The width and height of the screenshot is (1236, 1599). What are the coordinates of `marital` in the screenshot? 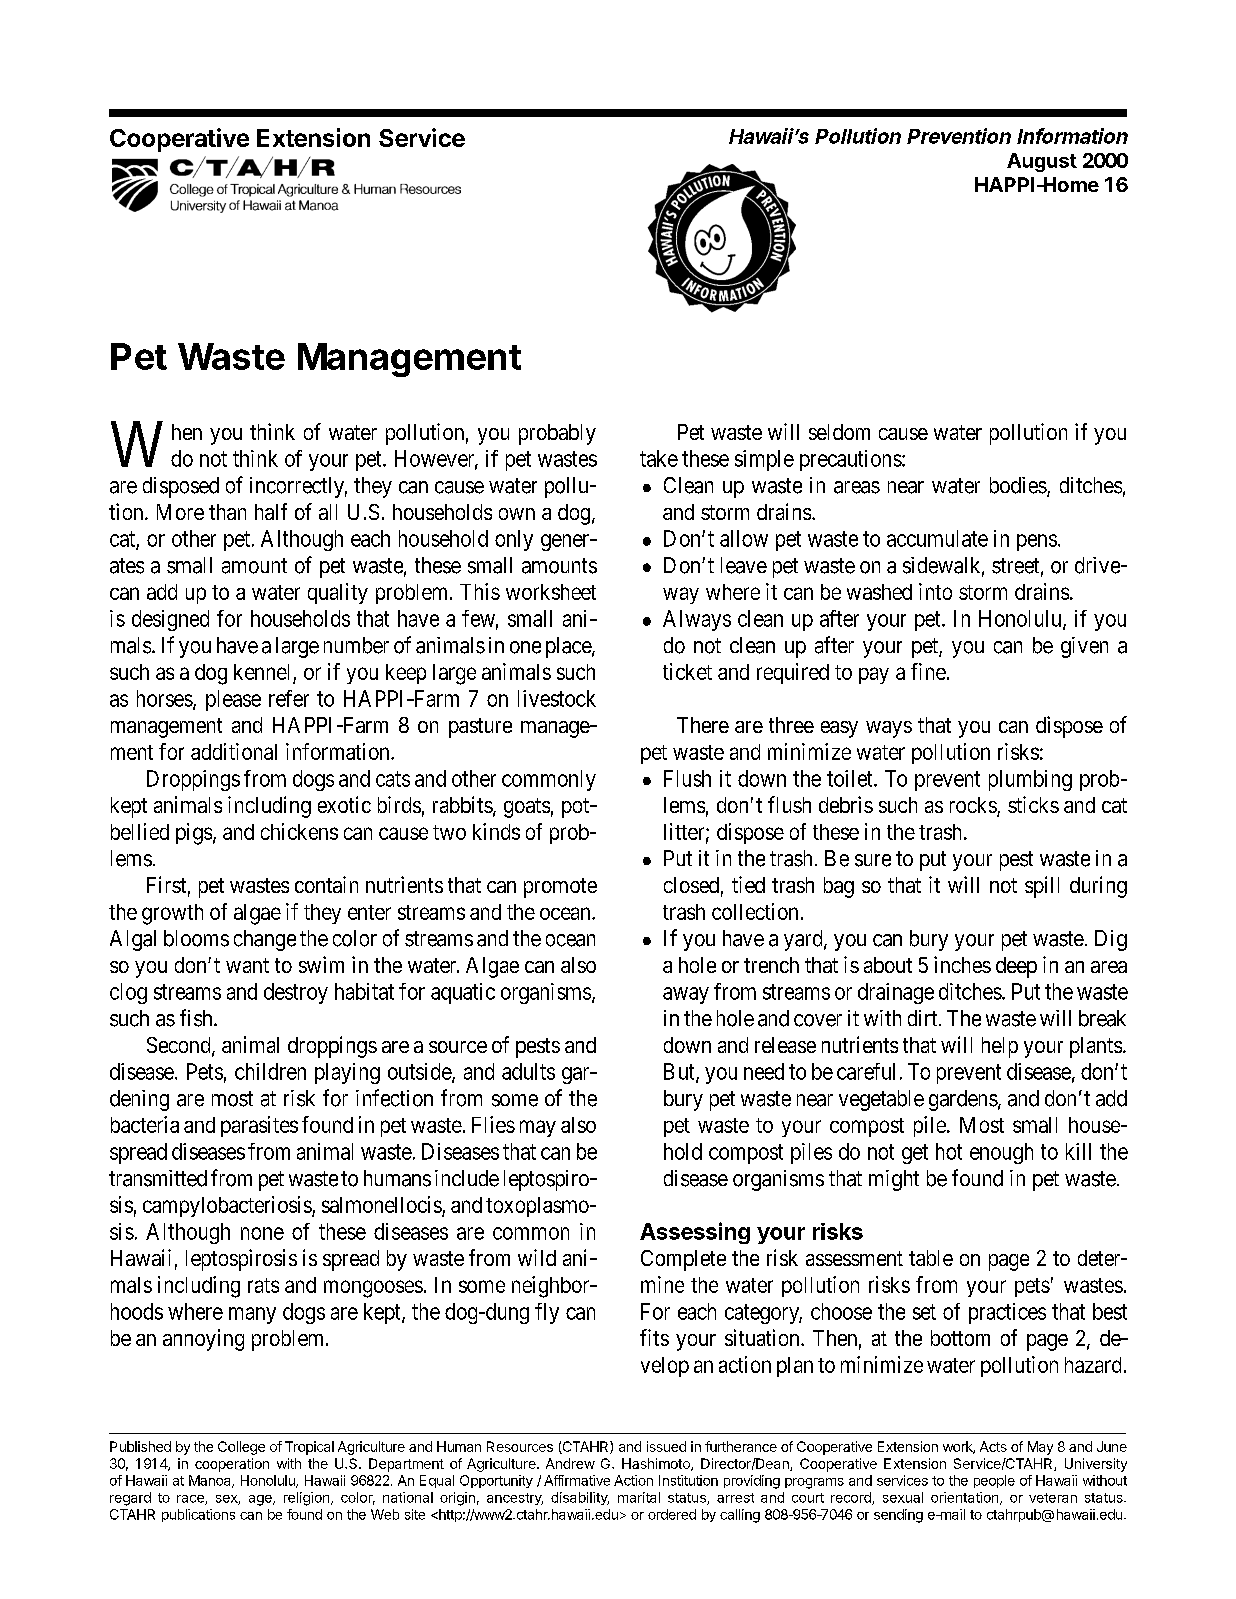 It's located at (639, 1497).
